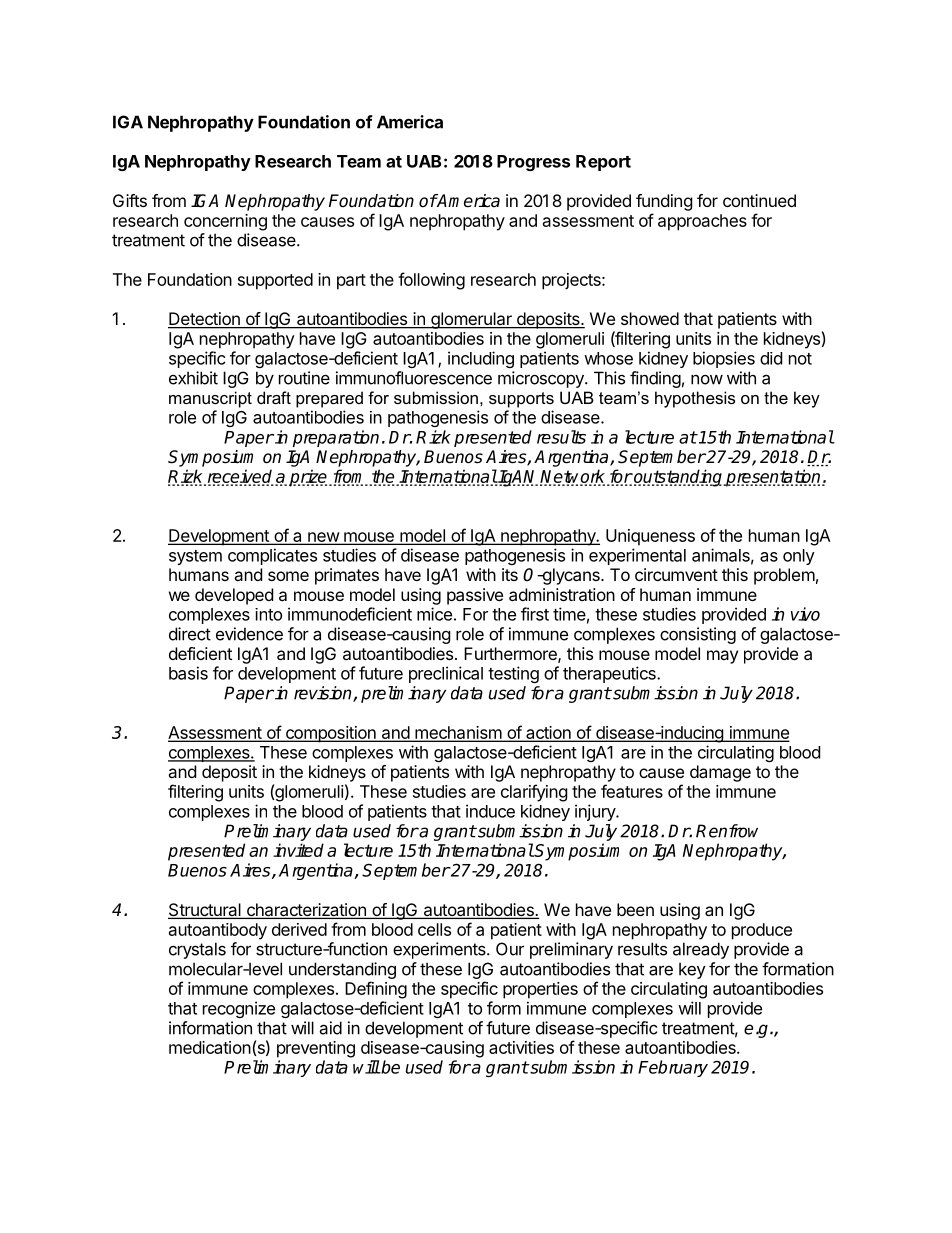 Image resolution: width=952 pixels, height=1233 pixels. Describe the element at coordinates (533, 163) in the page. I see `Progress` at that location.
